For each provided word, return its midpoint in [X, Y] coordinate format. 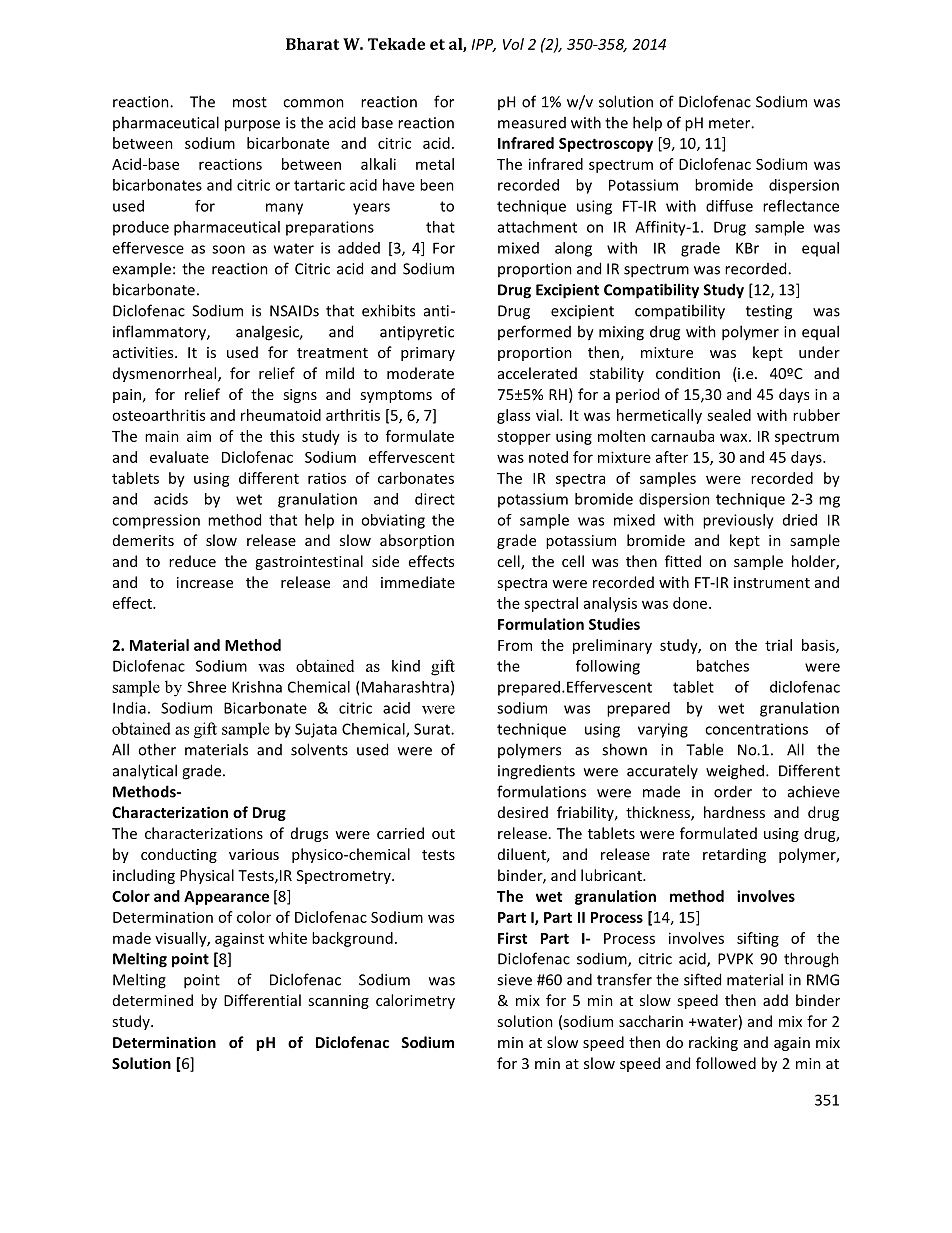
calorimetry [415, 1001]
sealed [729, 415]
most [250, 102]
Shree [206, 687]
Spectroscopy [606, 145]
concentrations [756, 729]
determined [153, 1000]
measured [532, 123]
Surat [433, 729]
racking [713, 1043]
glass [513, 416]
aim [199, 436]
